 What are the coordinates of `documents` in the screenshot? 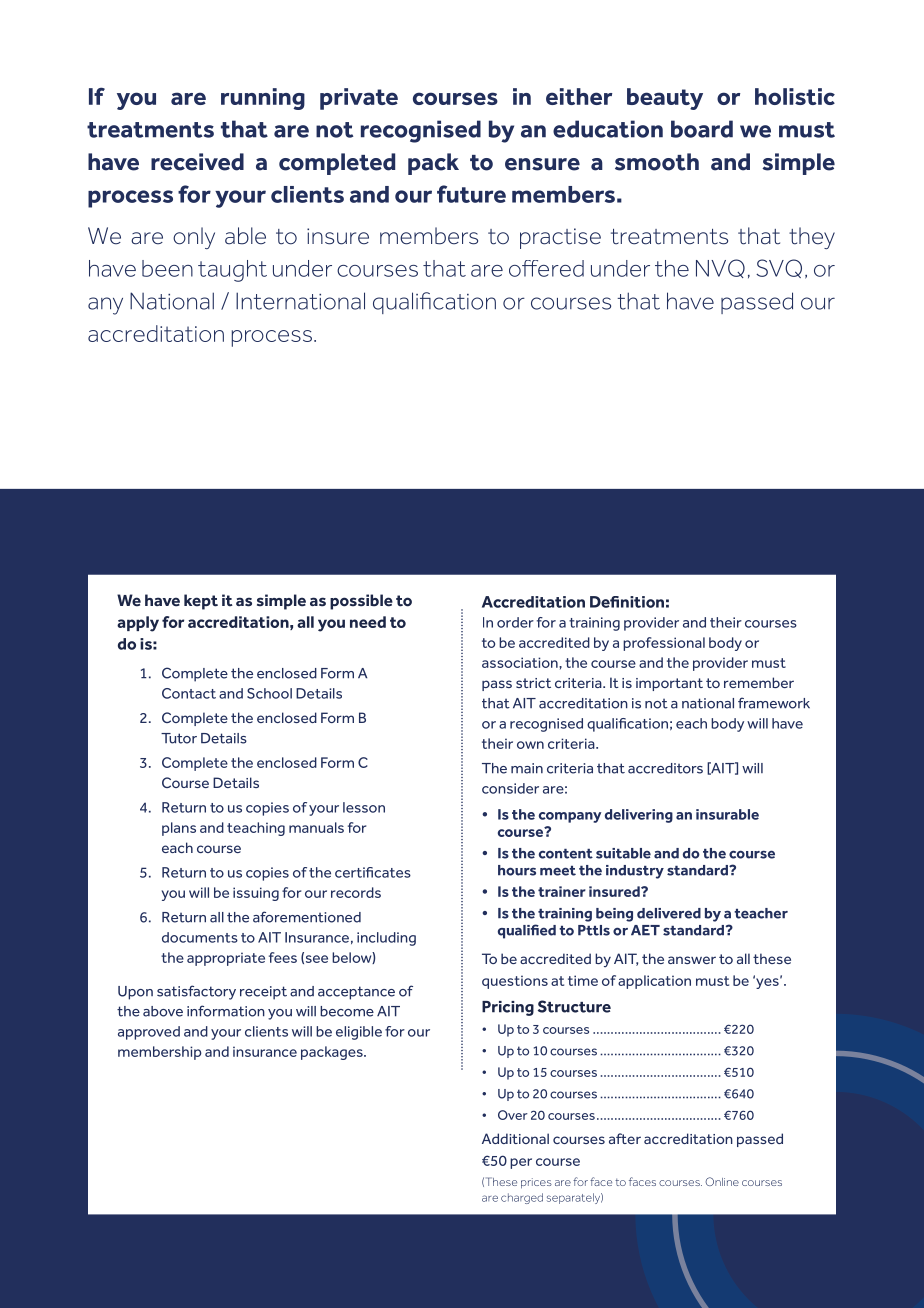 It's located at (200, 937).
